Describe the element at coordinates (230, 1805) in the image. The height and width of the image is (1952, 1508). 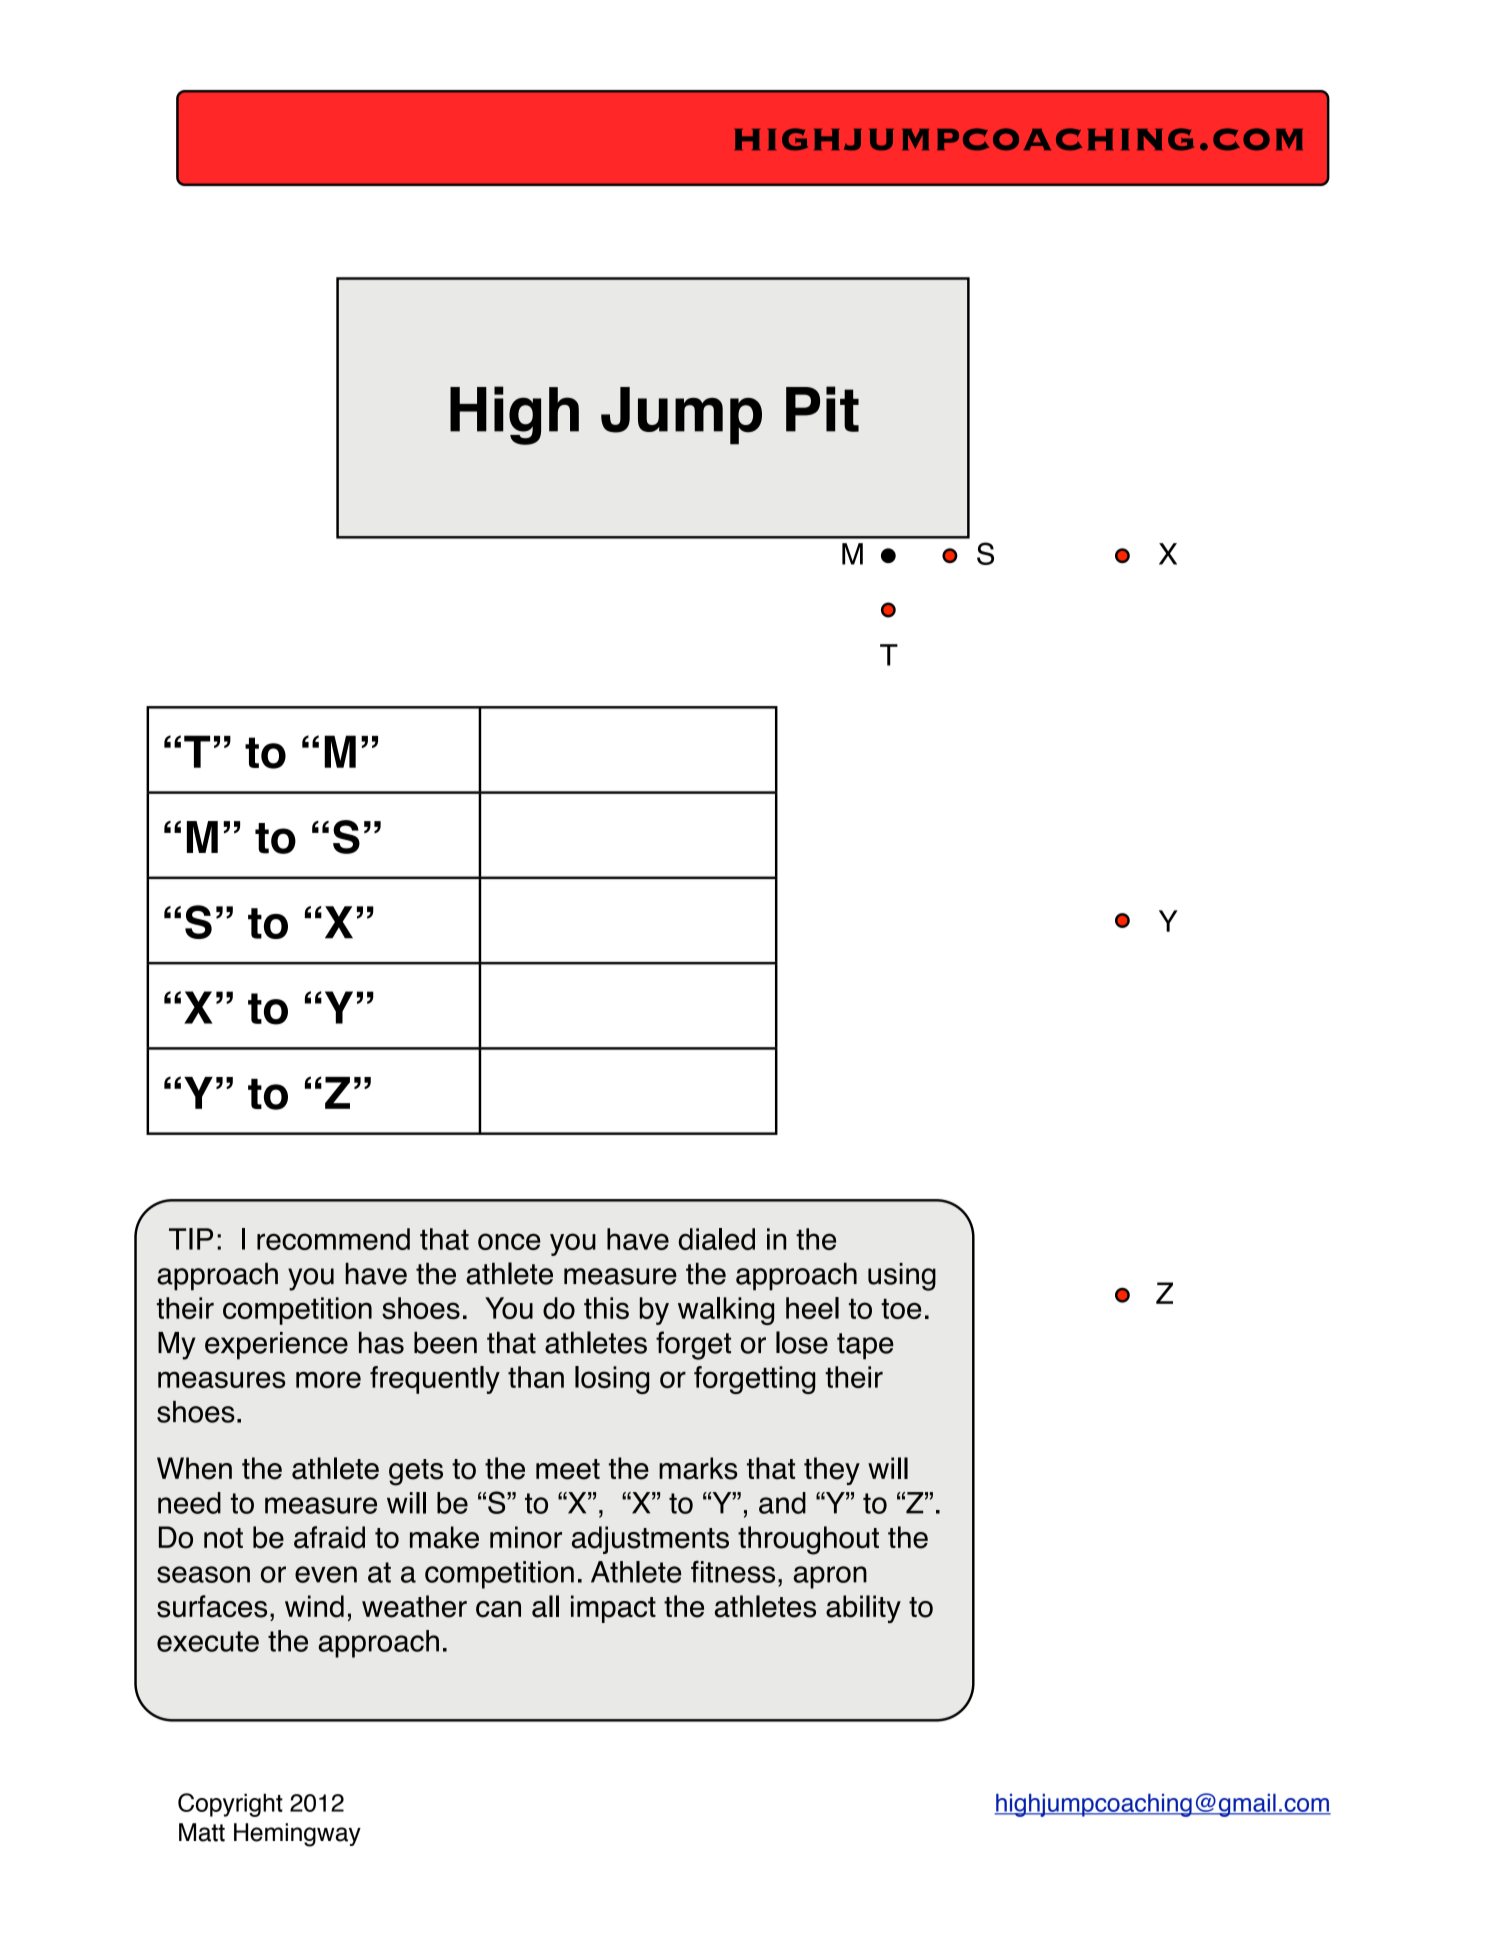
I see `Copyright` at that location.
